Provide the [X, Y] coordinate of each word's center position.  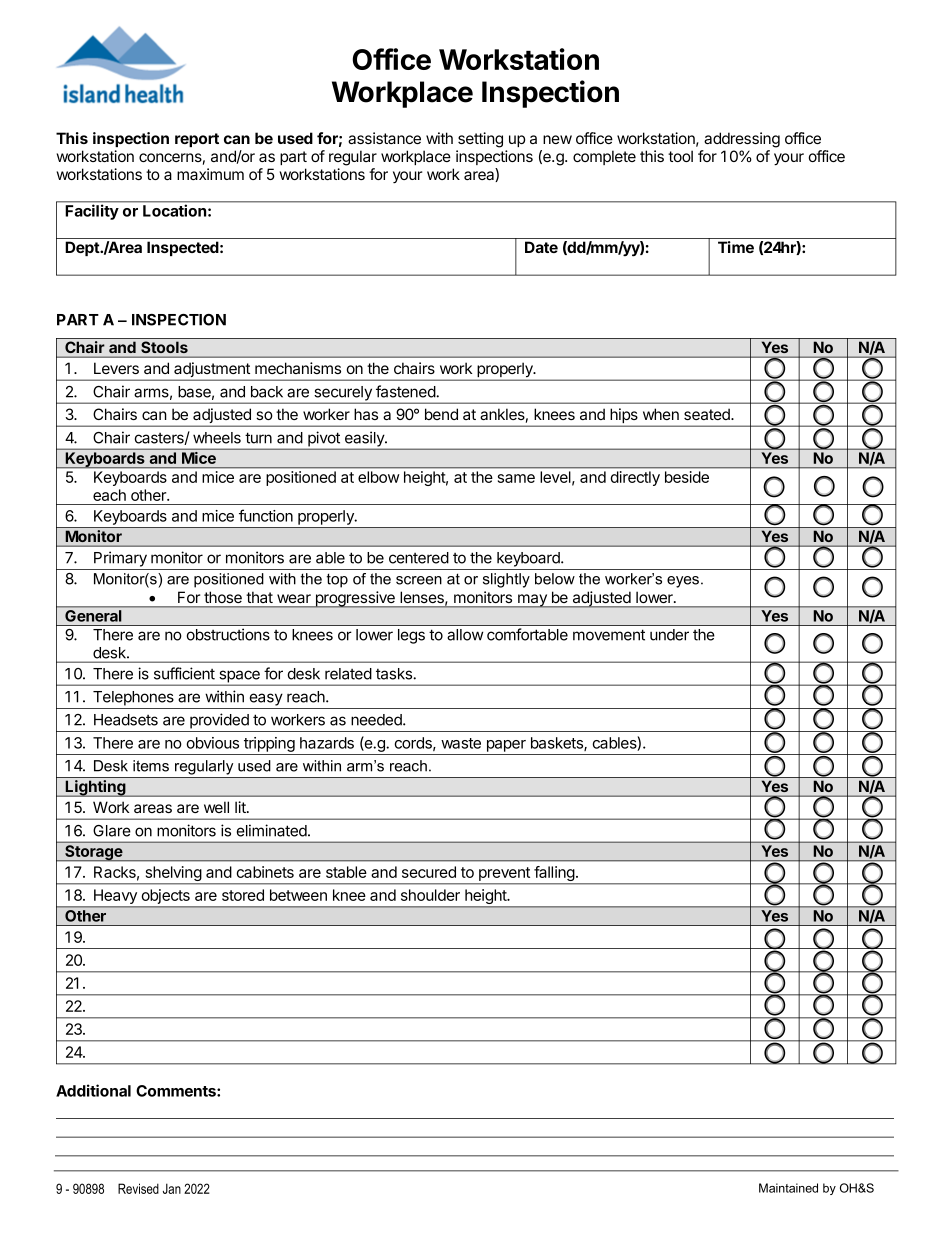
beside [687, 477]
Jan [172, 1188]
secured [429, 872]
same [516, 478]
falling [554, 875]
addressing [742, 140]
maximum [210, 174]
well [216, 807]
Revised [138, 1188]
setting [480, 140]
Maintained [788, 1188]
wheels [217, 438]
